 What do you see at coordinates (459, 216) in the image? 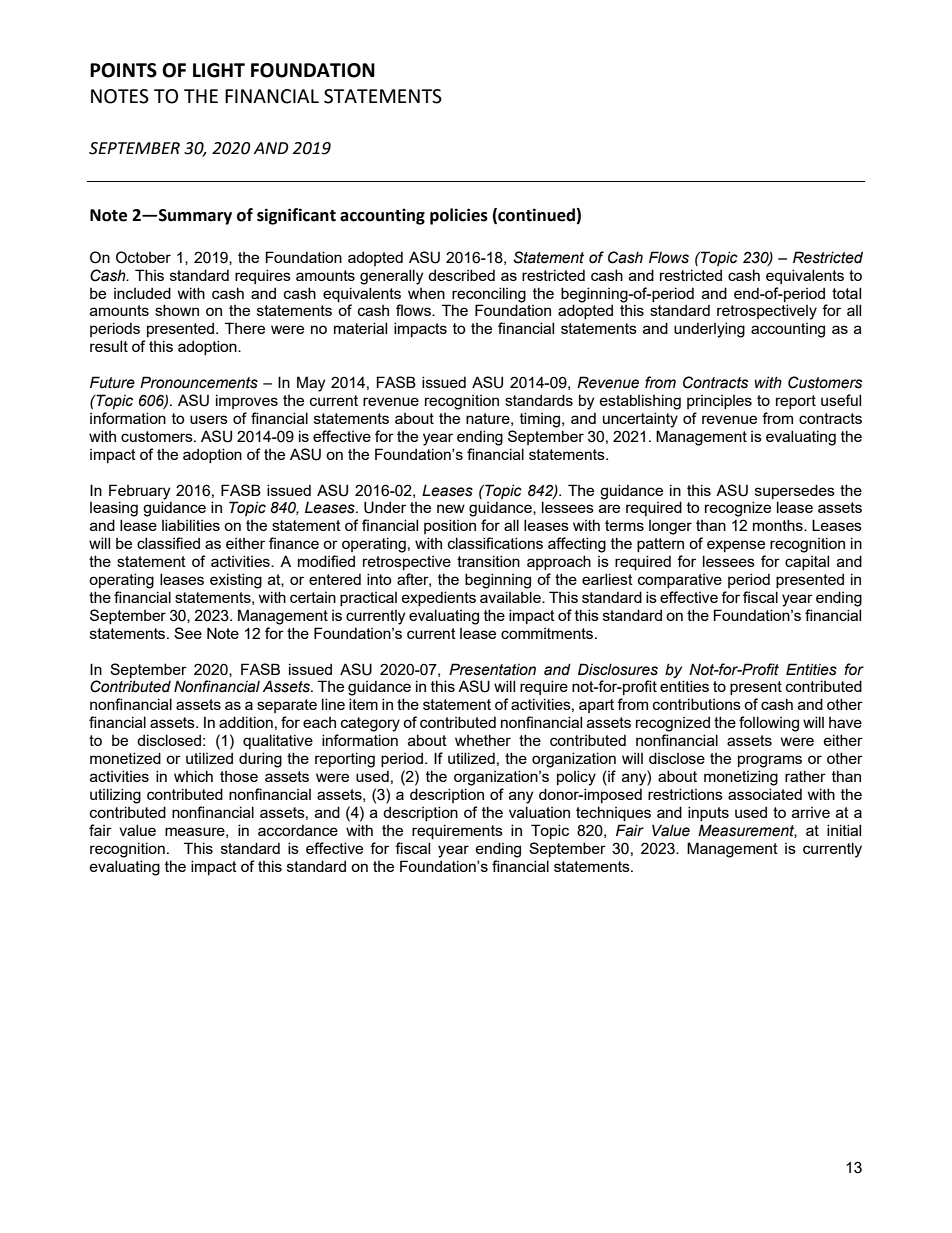
I see `policies` at bounding box center [459, 216].
